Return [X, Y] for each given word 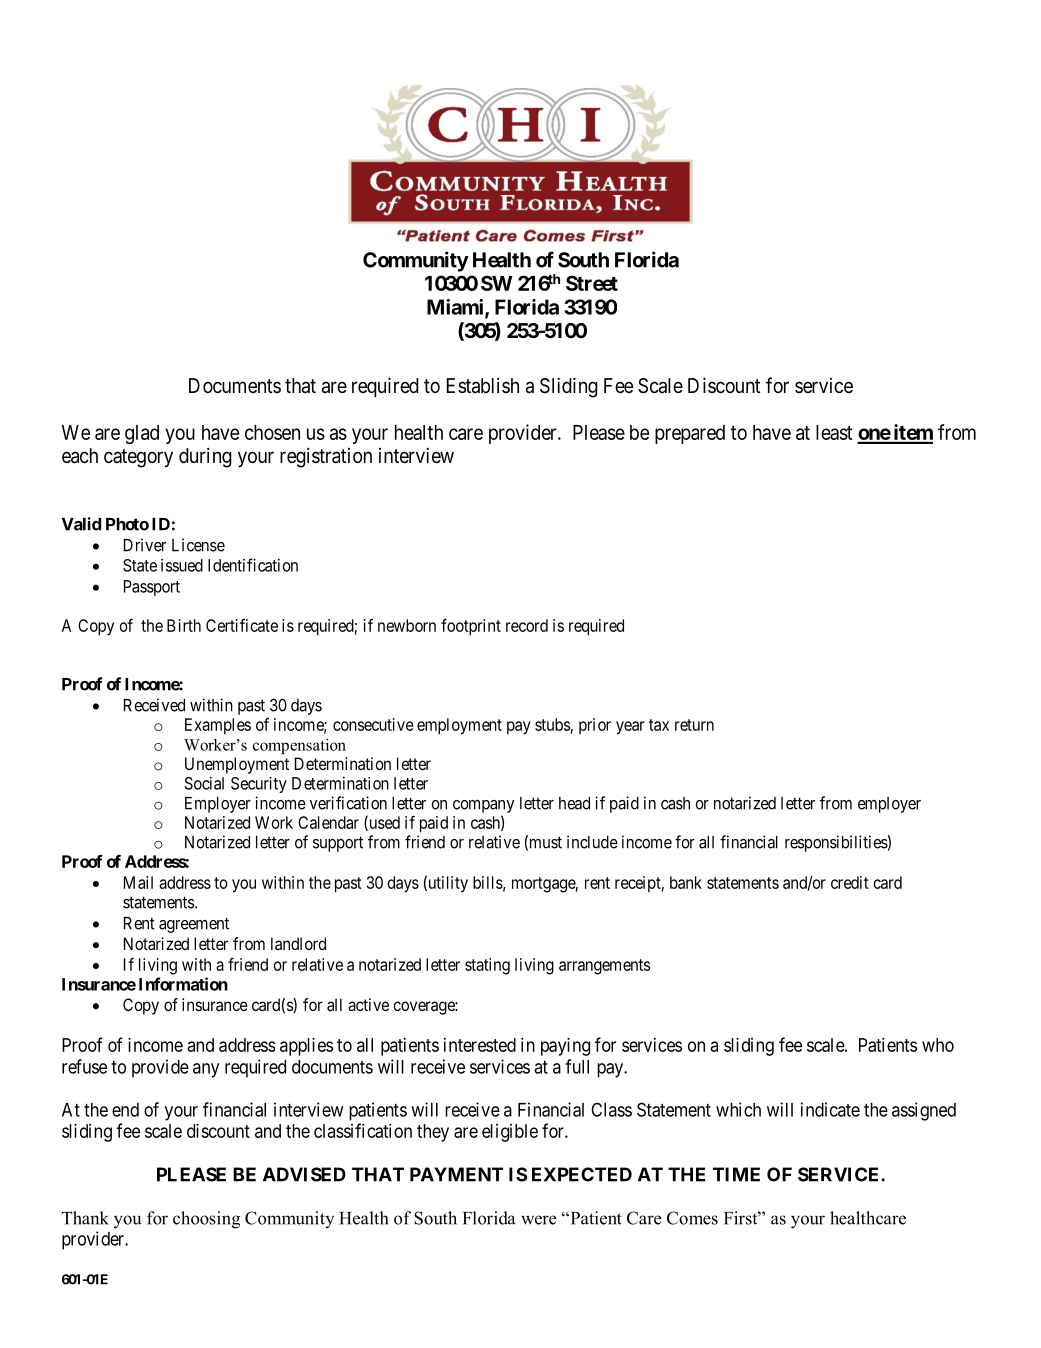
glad [142, 434]
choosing [206, 1220]
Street [592, 283]
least [834, 432]
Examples [218, 726]
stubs [552, 724]
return [694, 725]
